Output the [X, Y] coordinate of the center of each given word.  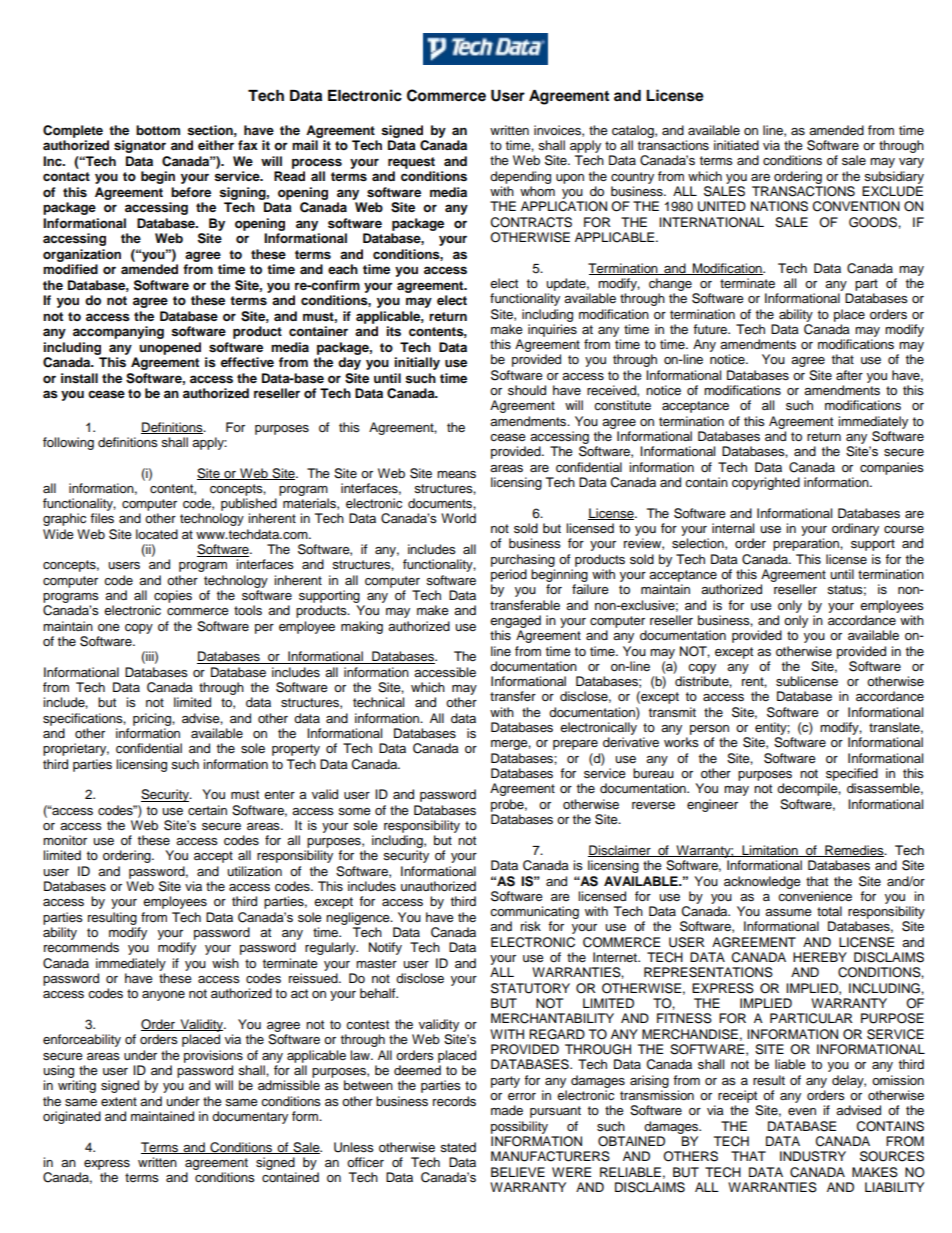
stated [458, 1147]
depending [520, 177]
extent [119, 1101]
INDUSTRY [813, 1156]
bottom [158, 130]
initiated [736, 145]
